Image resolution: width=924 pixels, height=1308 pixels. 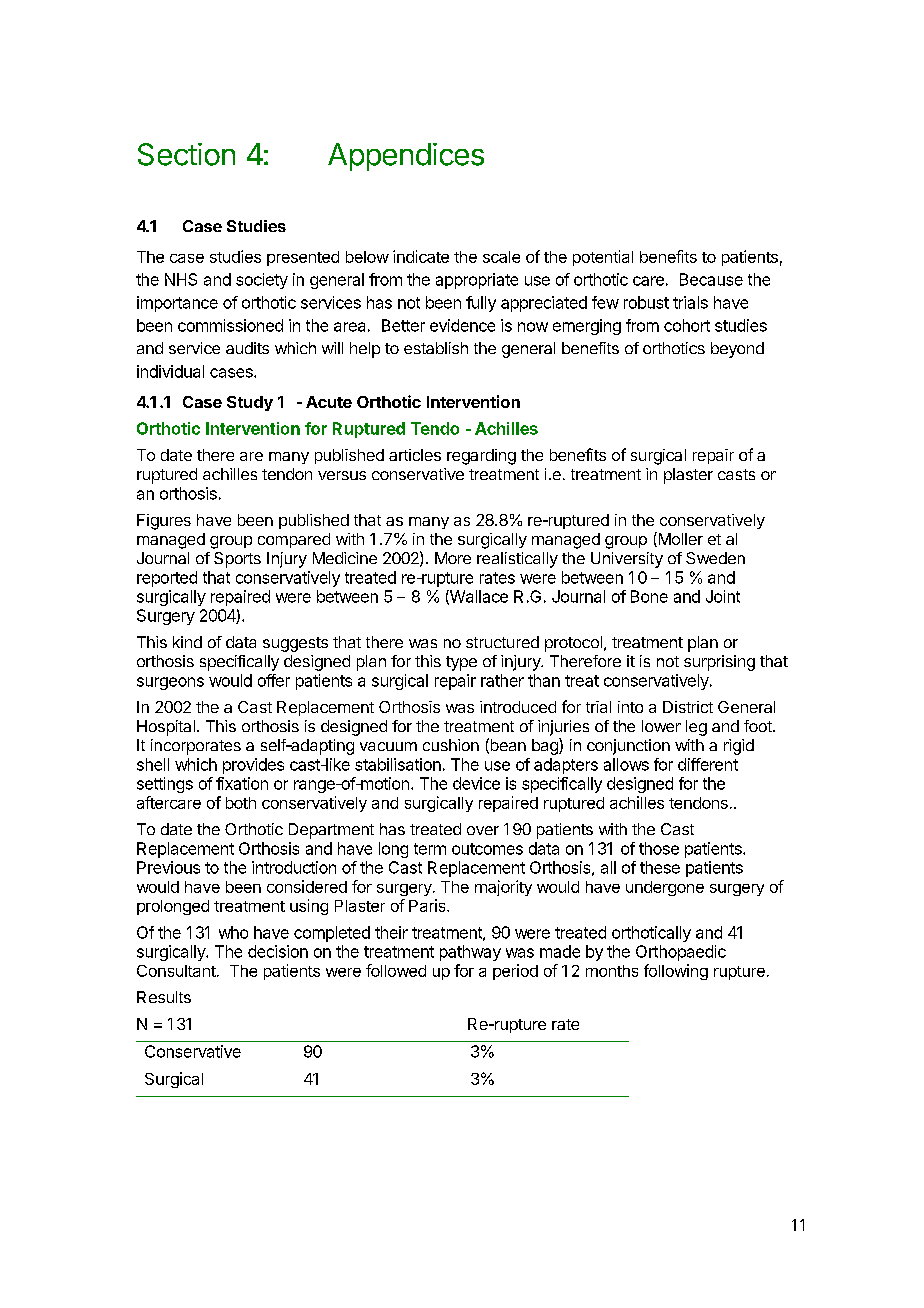 I want to click on surprising, so click(x=719, y=663).
